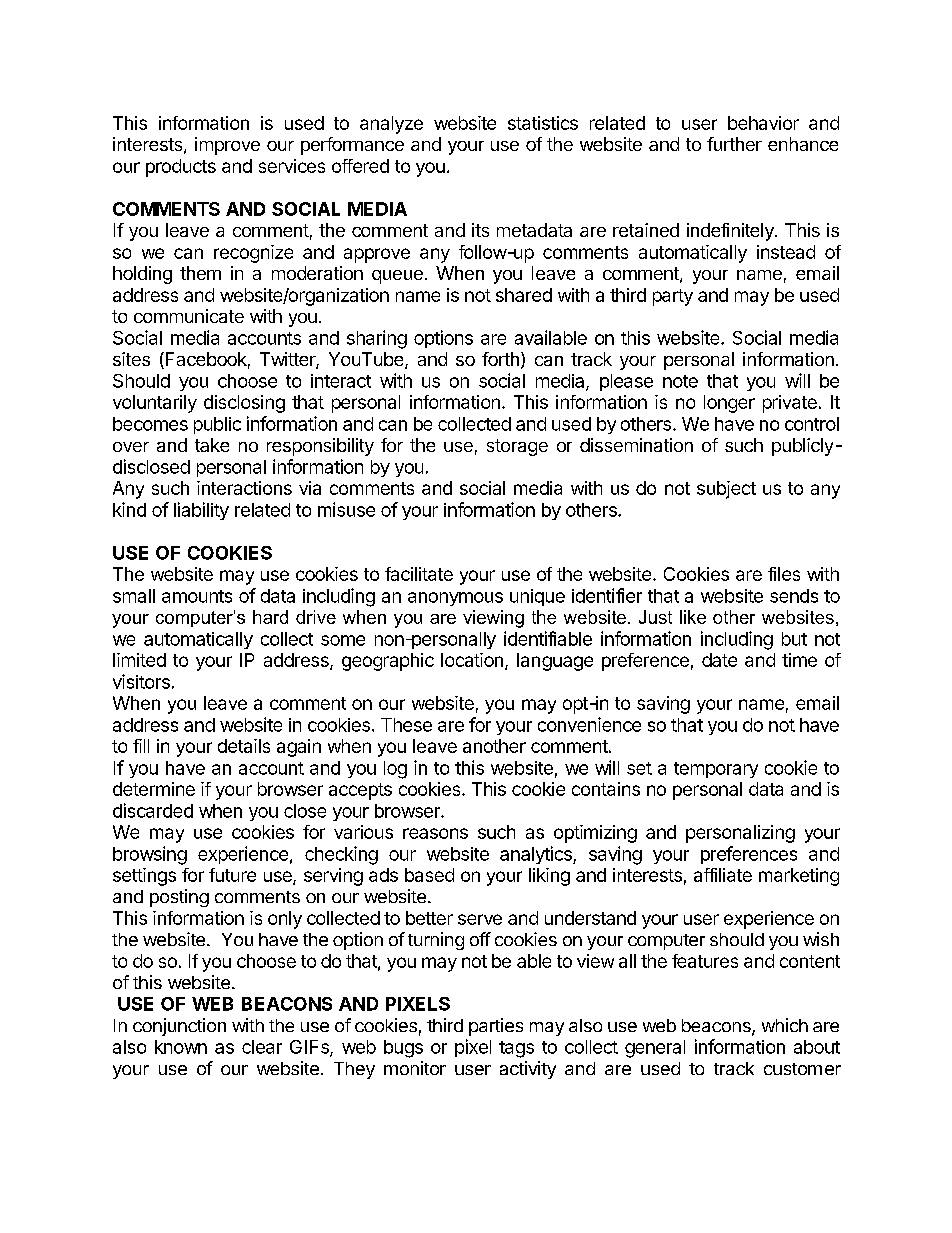  Describe the element at coordinates (785, 1025) in the image. I see `which` at that location.
